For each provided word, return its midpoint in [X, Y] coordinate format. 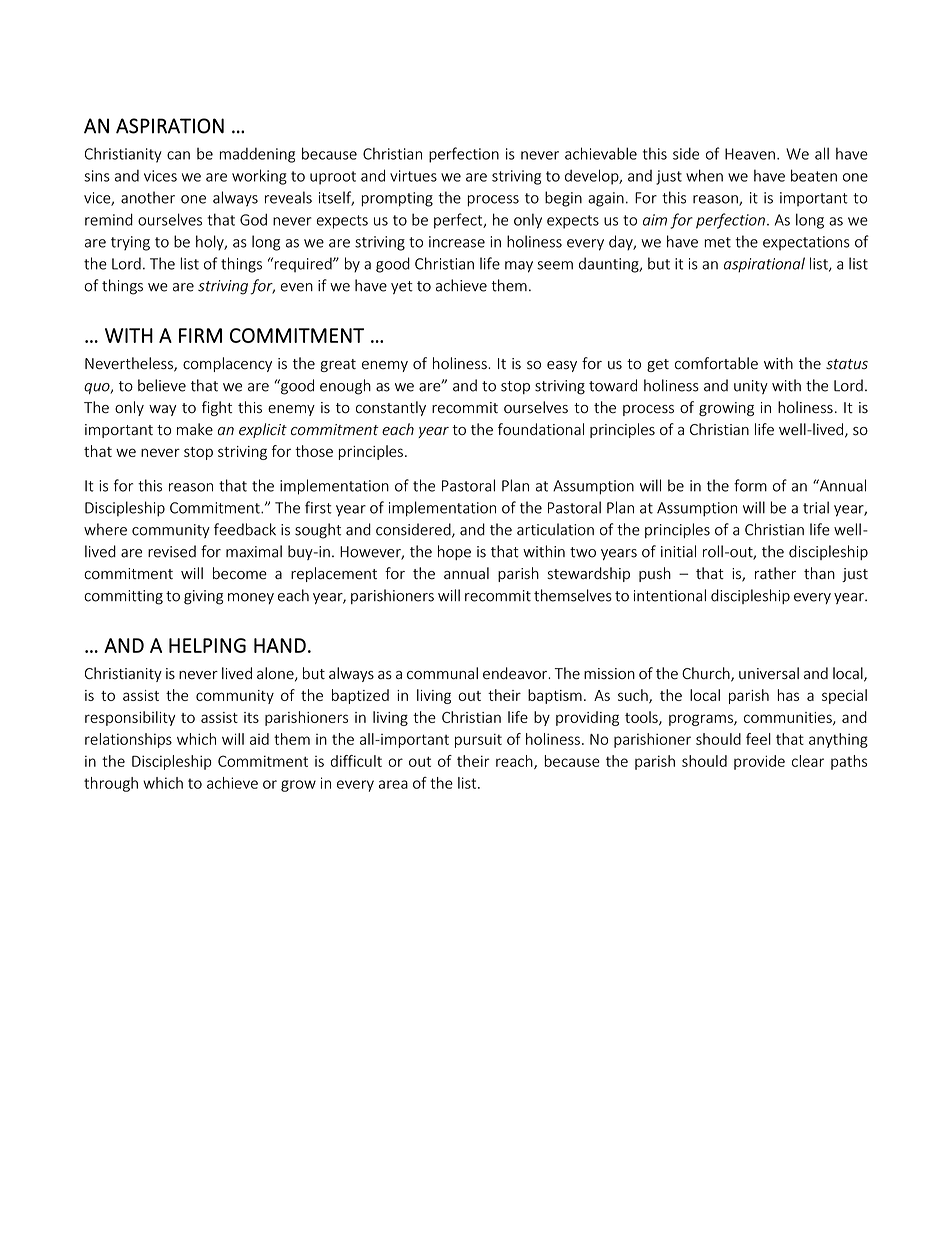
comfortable [716, 363]
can [178, 155]
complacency [227, 364]
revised [172, 551]
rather [775, 573]
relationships [128, 740]
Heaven [750, 154]
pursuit [478, 740]
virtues [413, 176]
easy [562, 366]
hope [454, 552]
